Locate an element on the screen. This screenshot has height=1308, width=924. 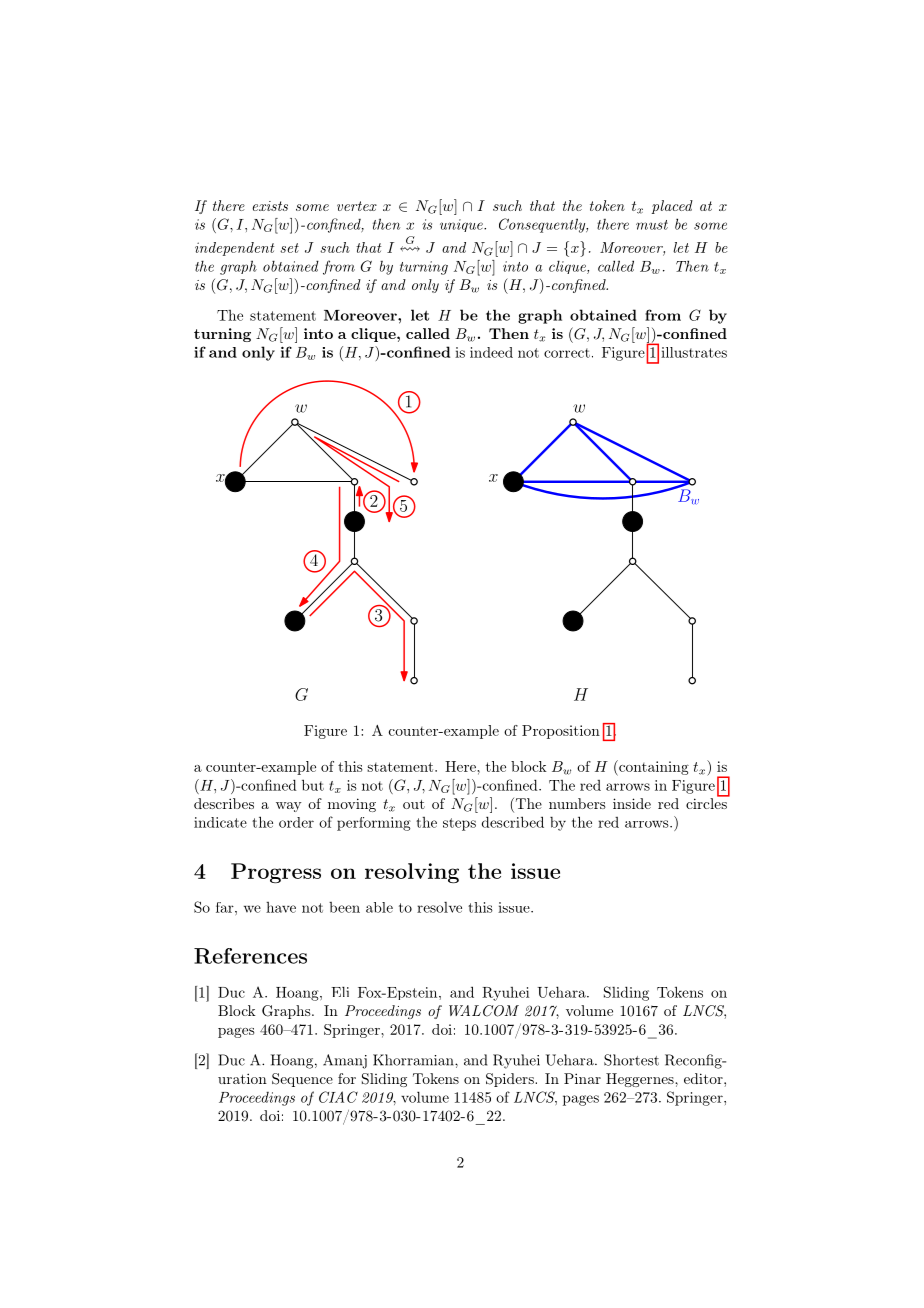
but is located at coordinates (313, 785).
